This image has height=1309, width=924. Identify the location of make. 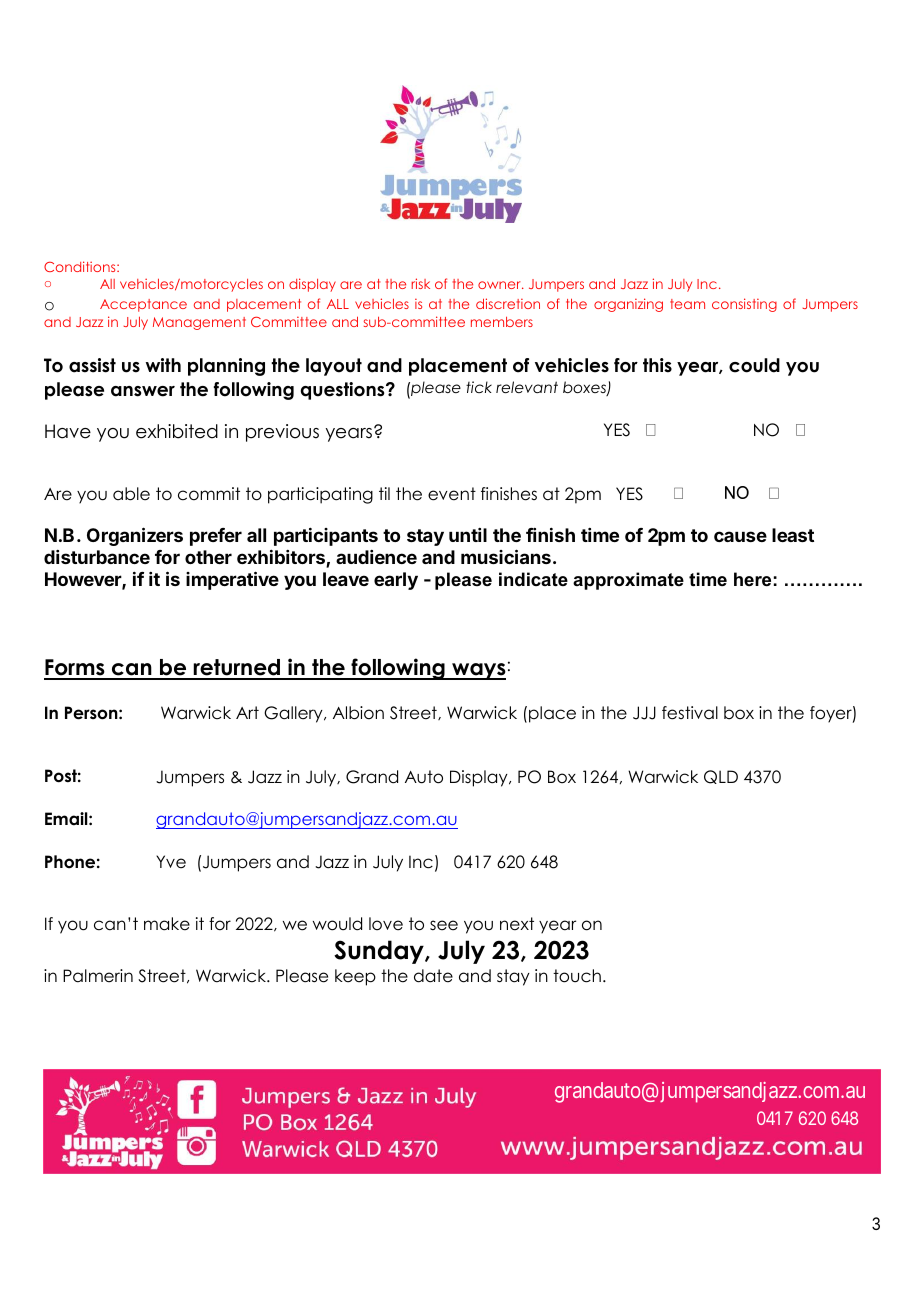
(167, 924).
